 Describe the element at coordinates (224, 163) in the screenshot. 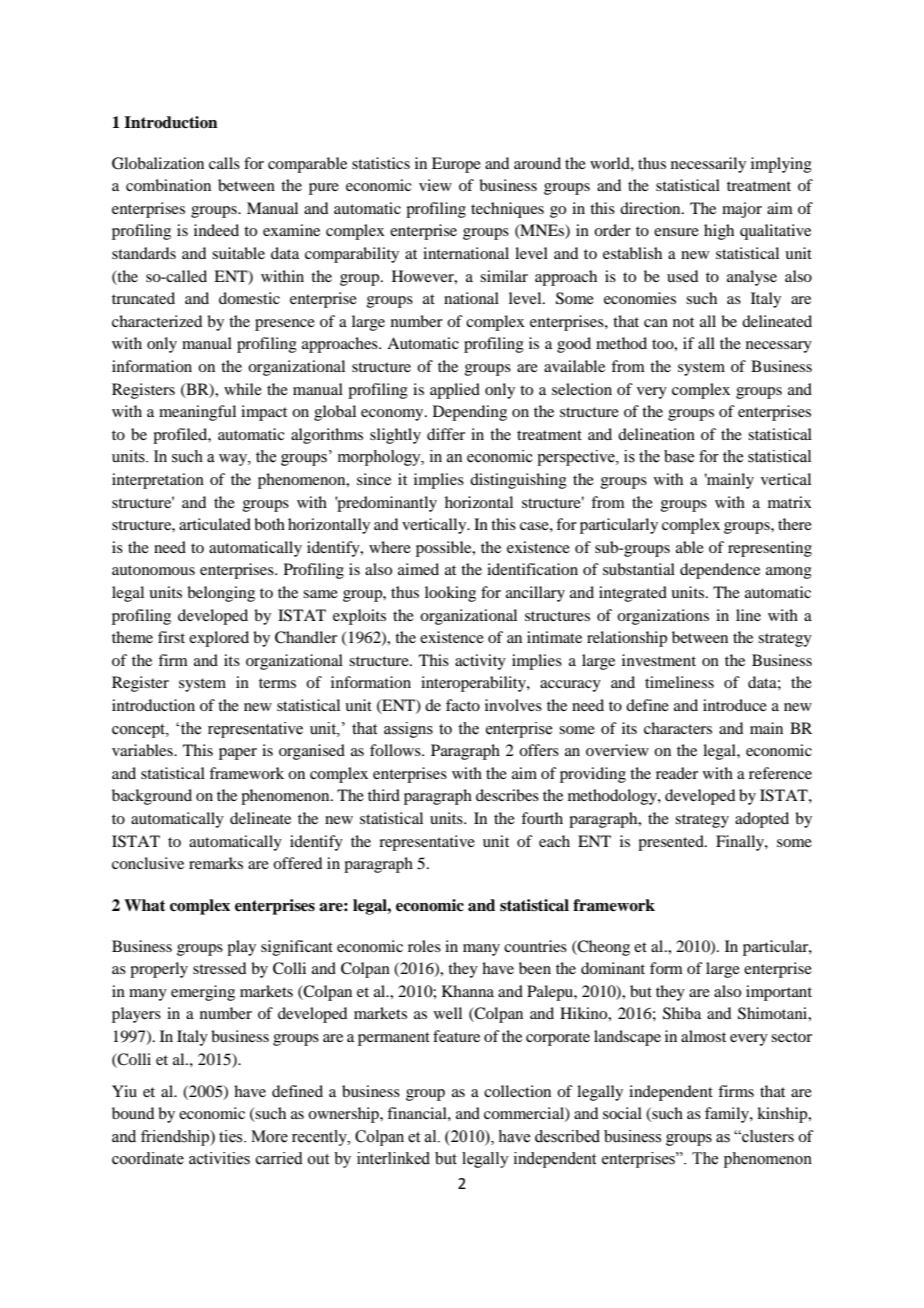

I see `calls` at that location.
